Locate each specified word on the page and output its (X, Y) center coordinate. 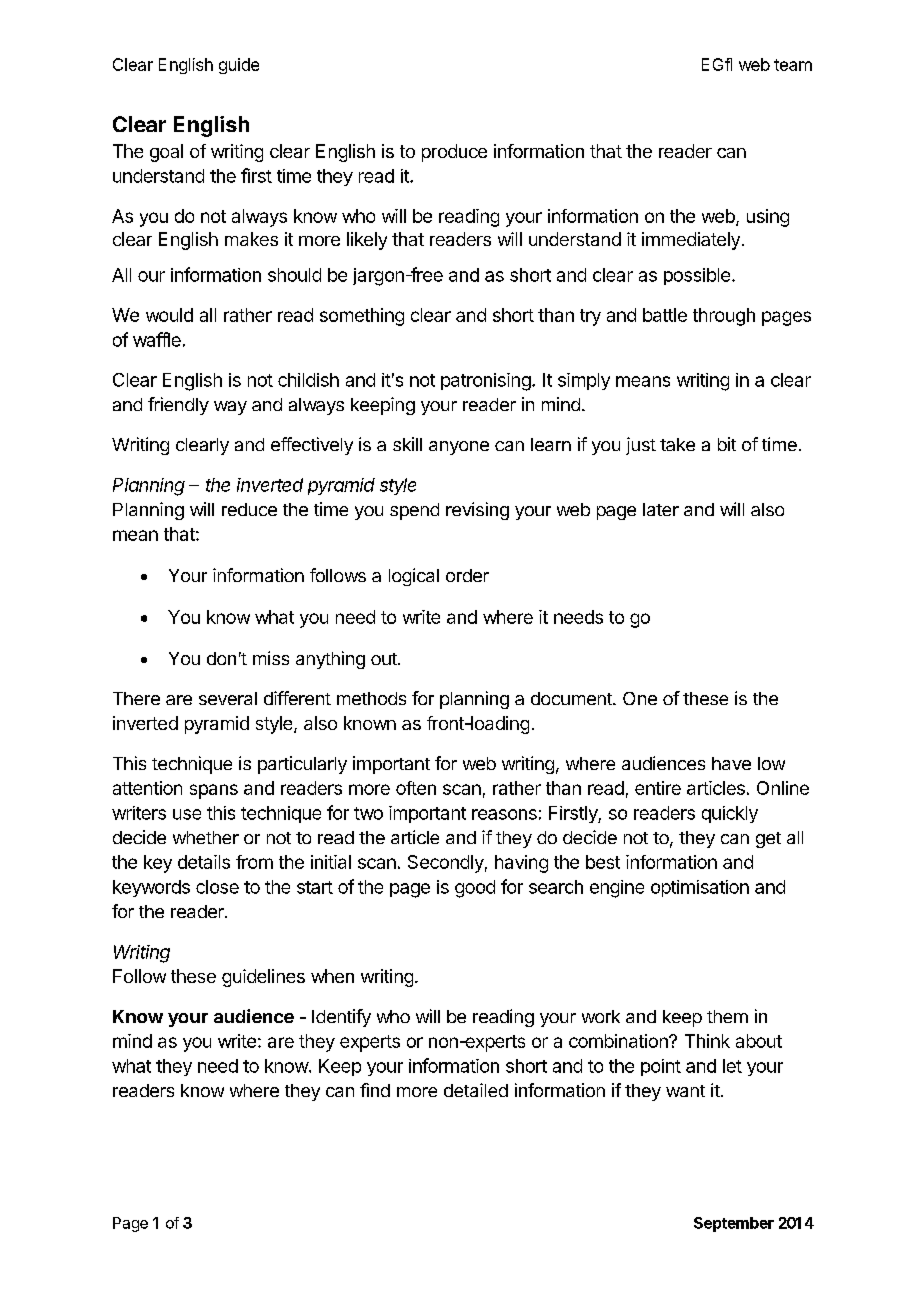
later (661, 509)
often (416, 788)
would (169, 315)
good (475, 889)
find (375, 1090)
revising (477, 511)
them (727, 1016)
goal (166, 153)
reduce (249, 509)
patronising (486, 382)
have (731, 763)
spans (214, 791)
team (793, 65)
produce (454, 153)
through (724, 317)
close (217, 887)
